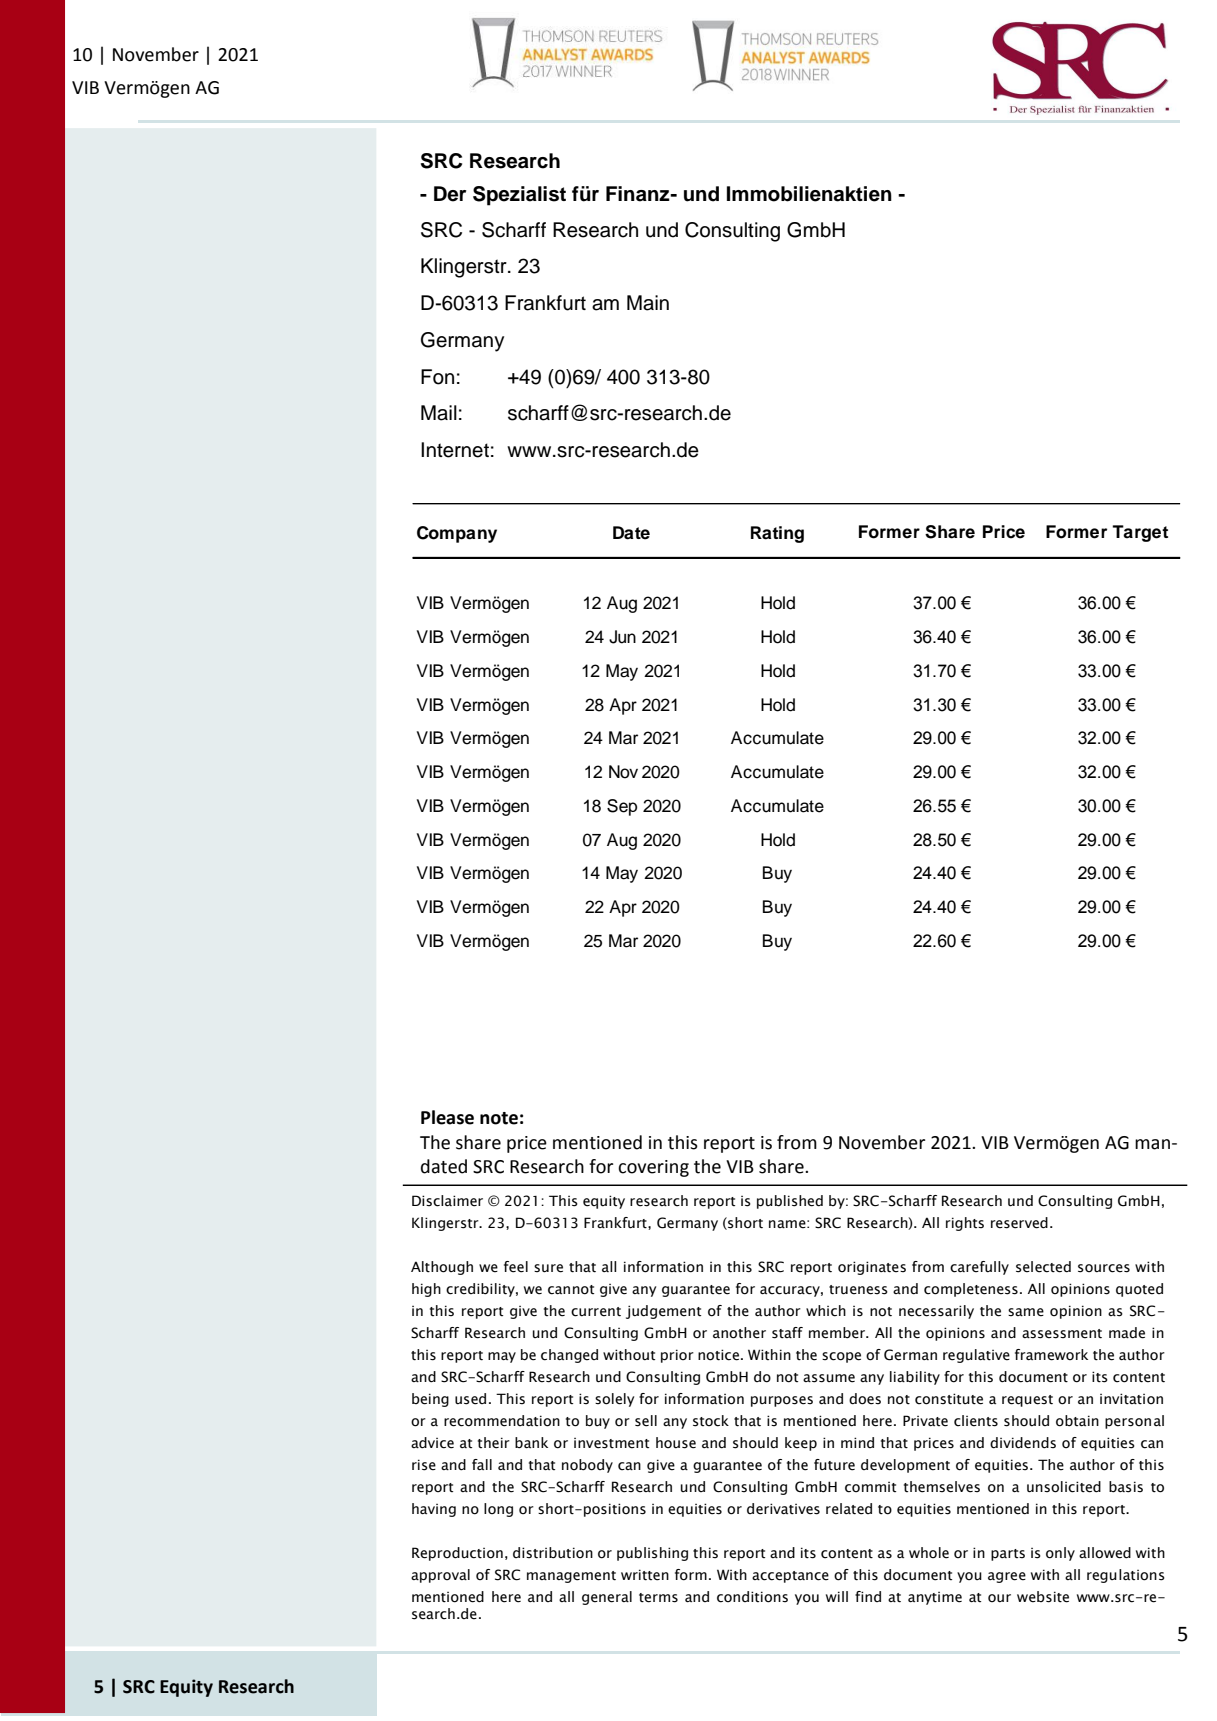  Describe the element at coordinates (553, 1553) in the page. I see `distribution` at that location.
